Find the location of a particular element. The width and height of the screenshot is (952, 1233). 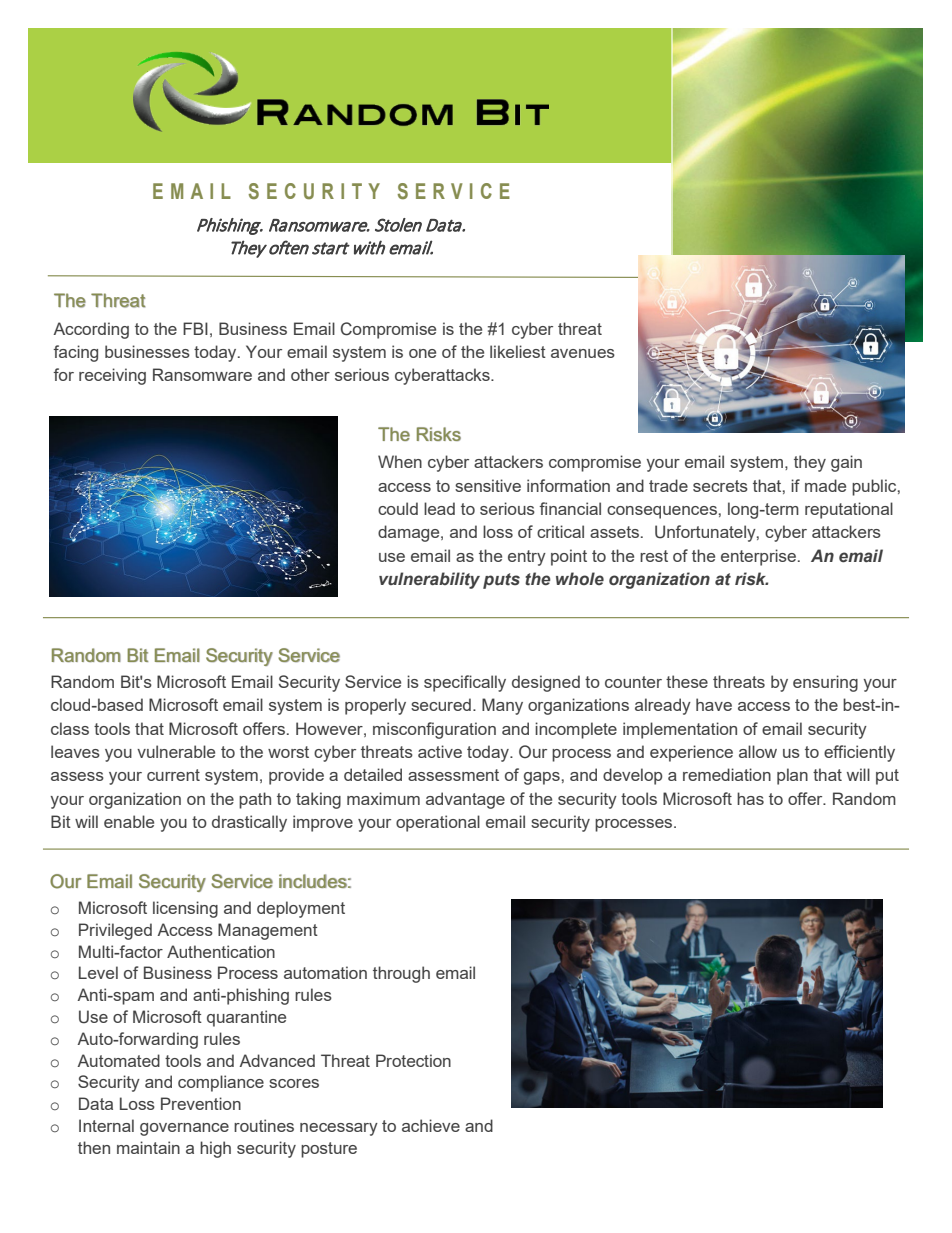

FBI is located at coordinates (195, 328).
